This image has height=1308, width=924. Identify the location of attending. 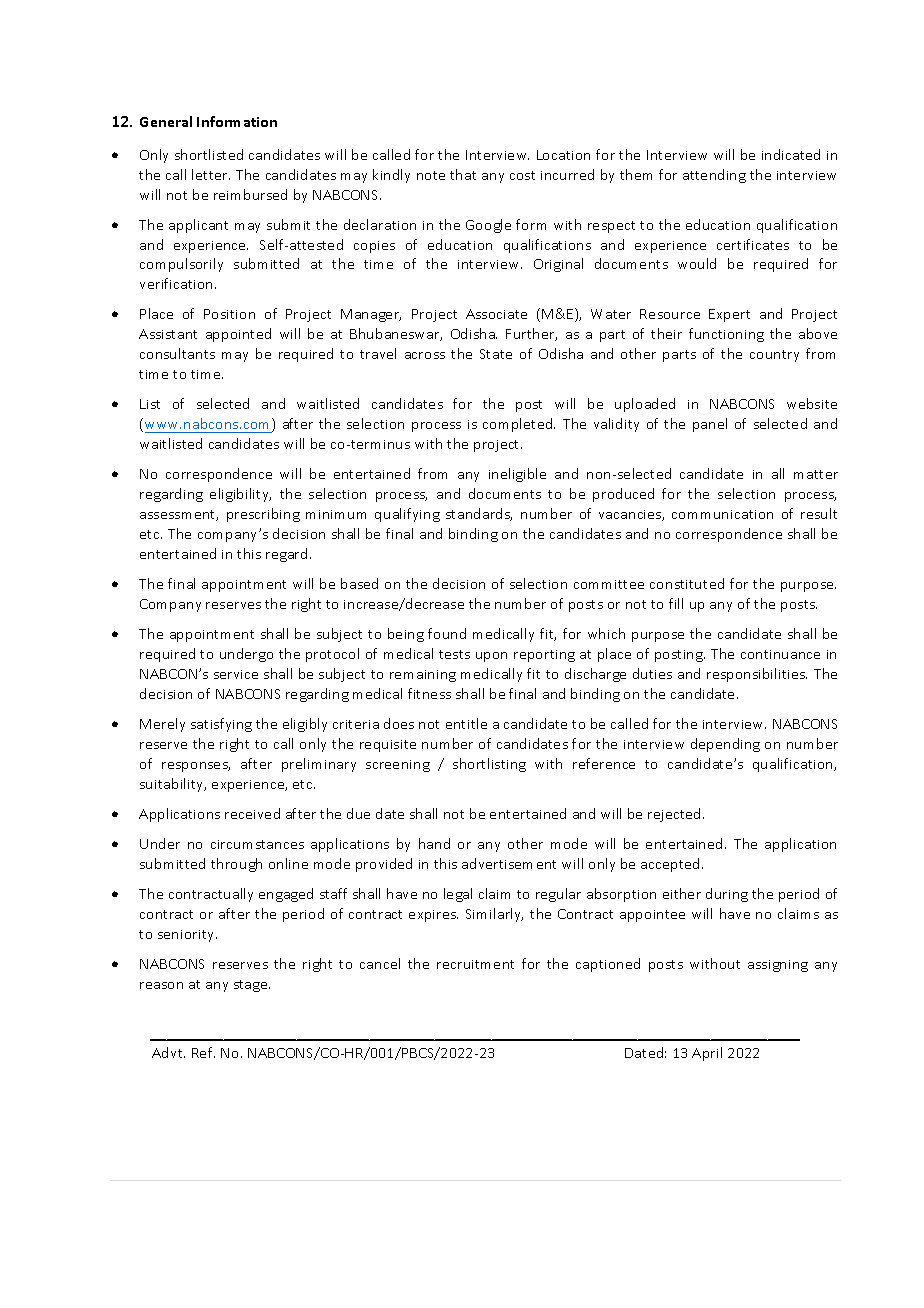
(714, 176).
